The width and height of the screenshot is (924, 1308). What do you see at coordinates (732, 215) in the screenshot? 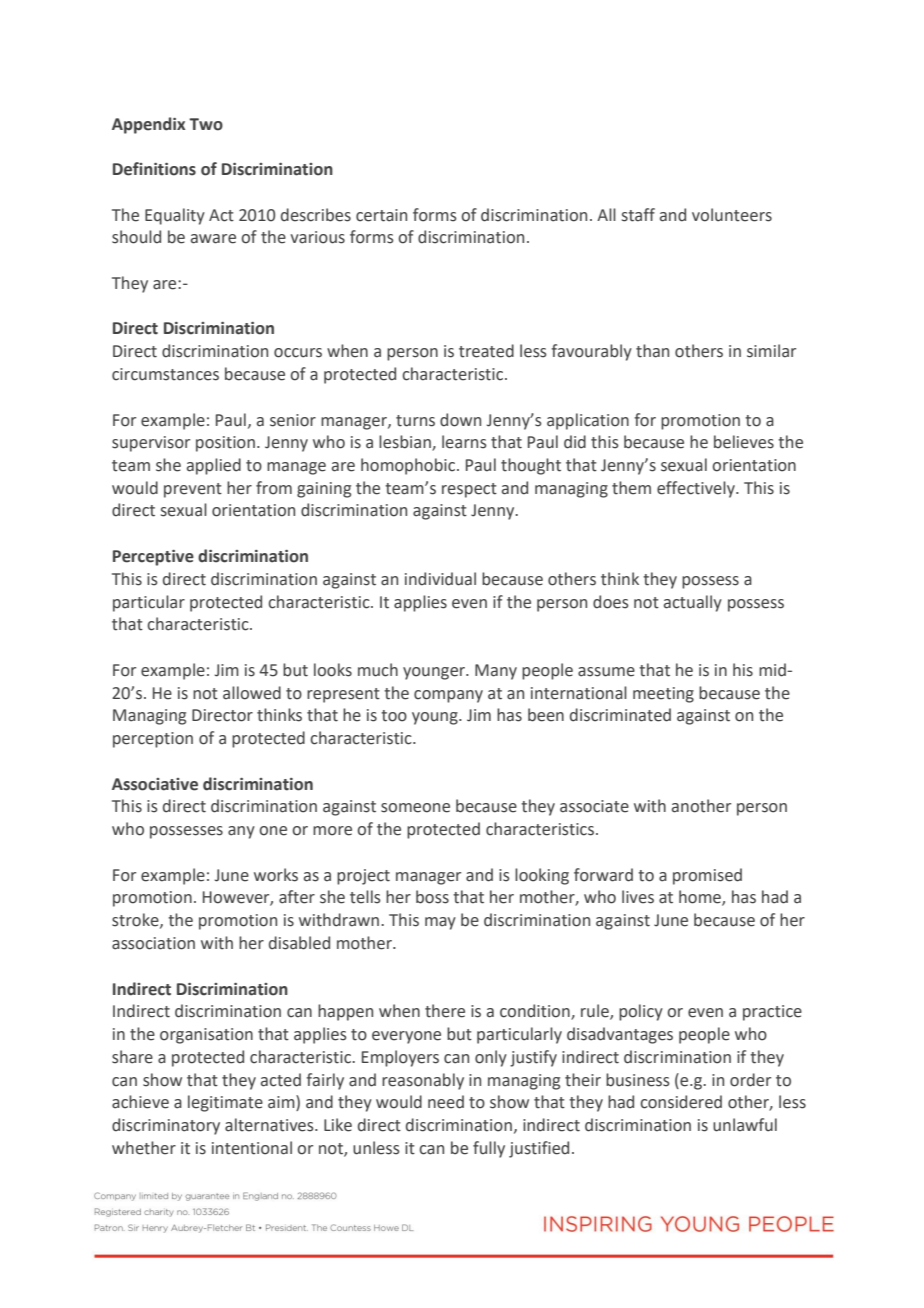
I see `volunteers` at bounding box center [732, 215].
